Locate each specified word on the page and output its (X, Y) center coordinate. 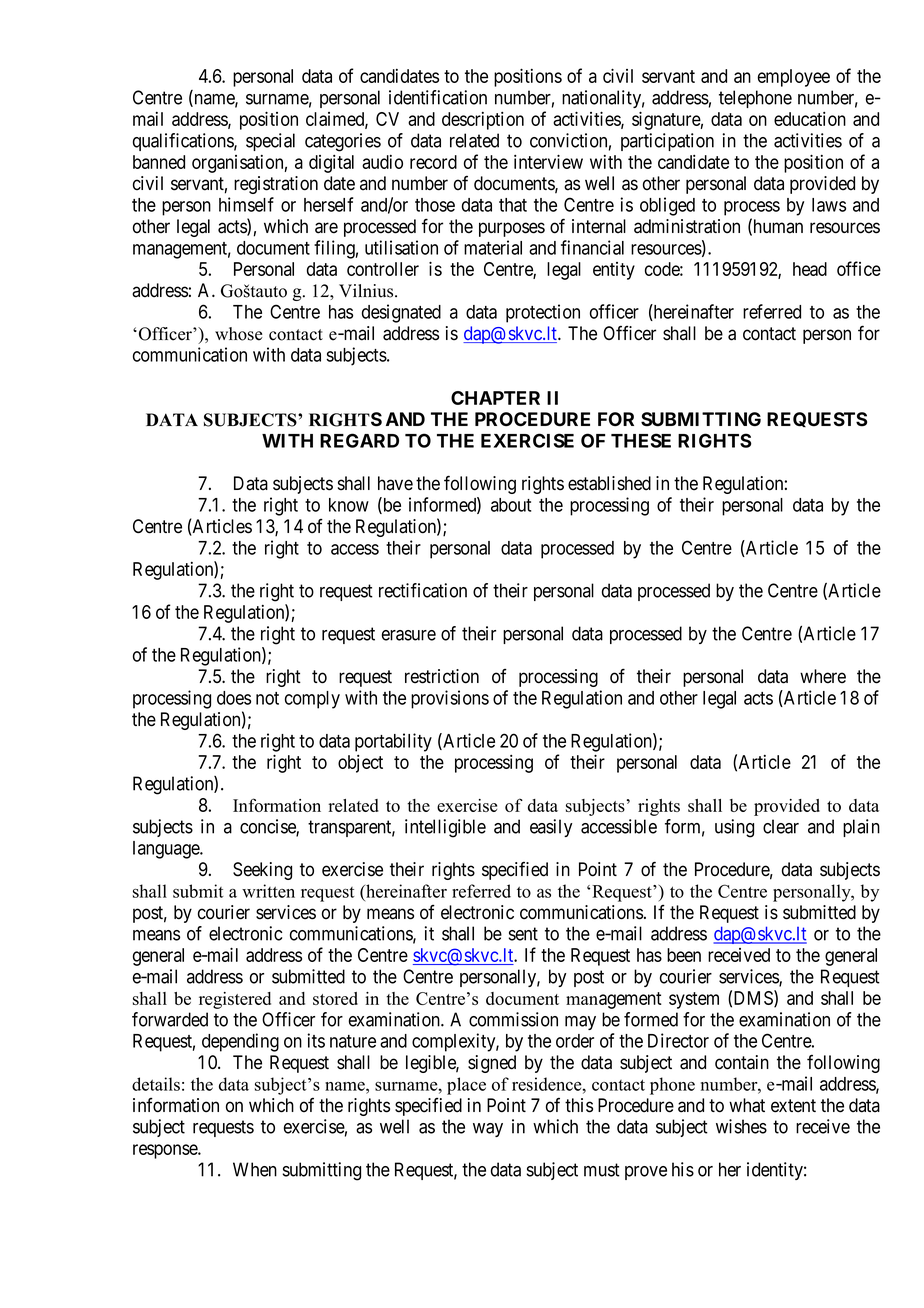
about (511, 505)
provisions (450, 699)
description (483, 121)
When (255, 1169)
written (268, 891)
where (823, 676)
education (810, 119)
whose (239, 334)
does (234, 698)
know (349, 505)
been (684, 955)
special (270, 142)
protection (543, 313)
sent (523, 934)
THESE (641, 440)
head (810, 269)
